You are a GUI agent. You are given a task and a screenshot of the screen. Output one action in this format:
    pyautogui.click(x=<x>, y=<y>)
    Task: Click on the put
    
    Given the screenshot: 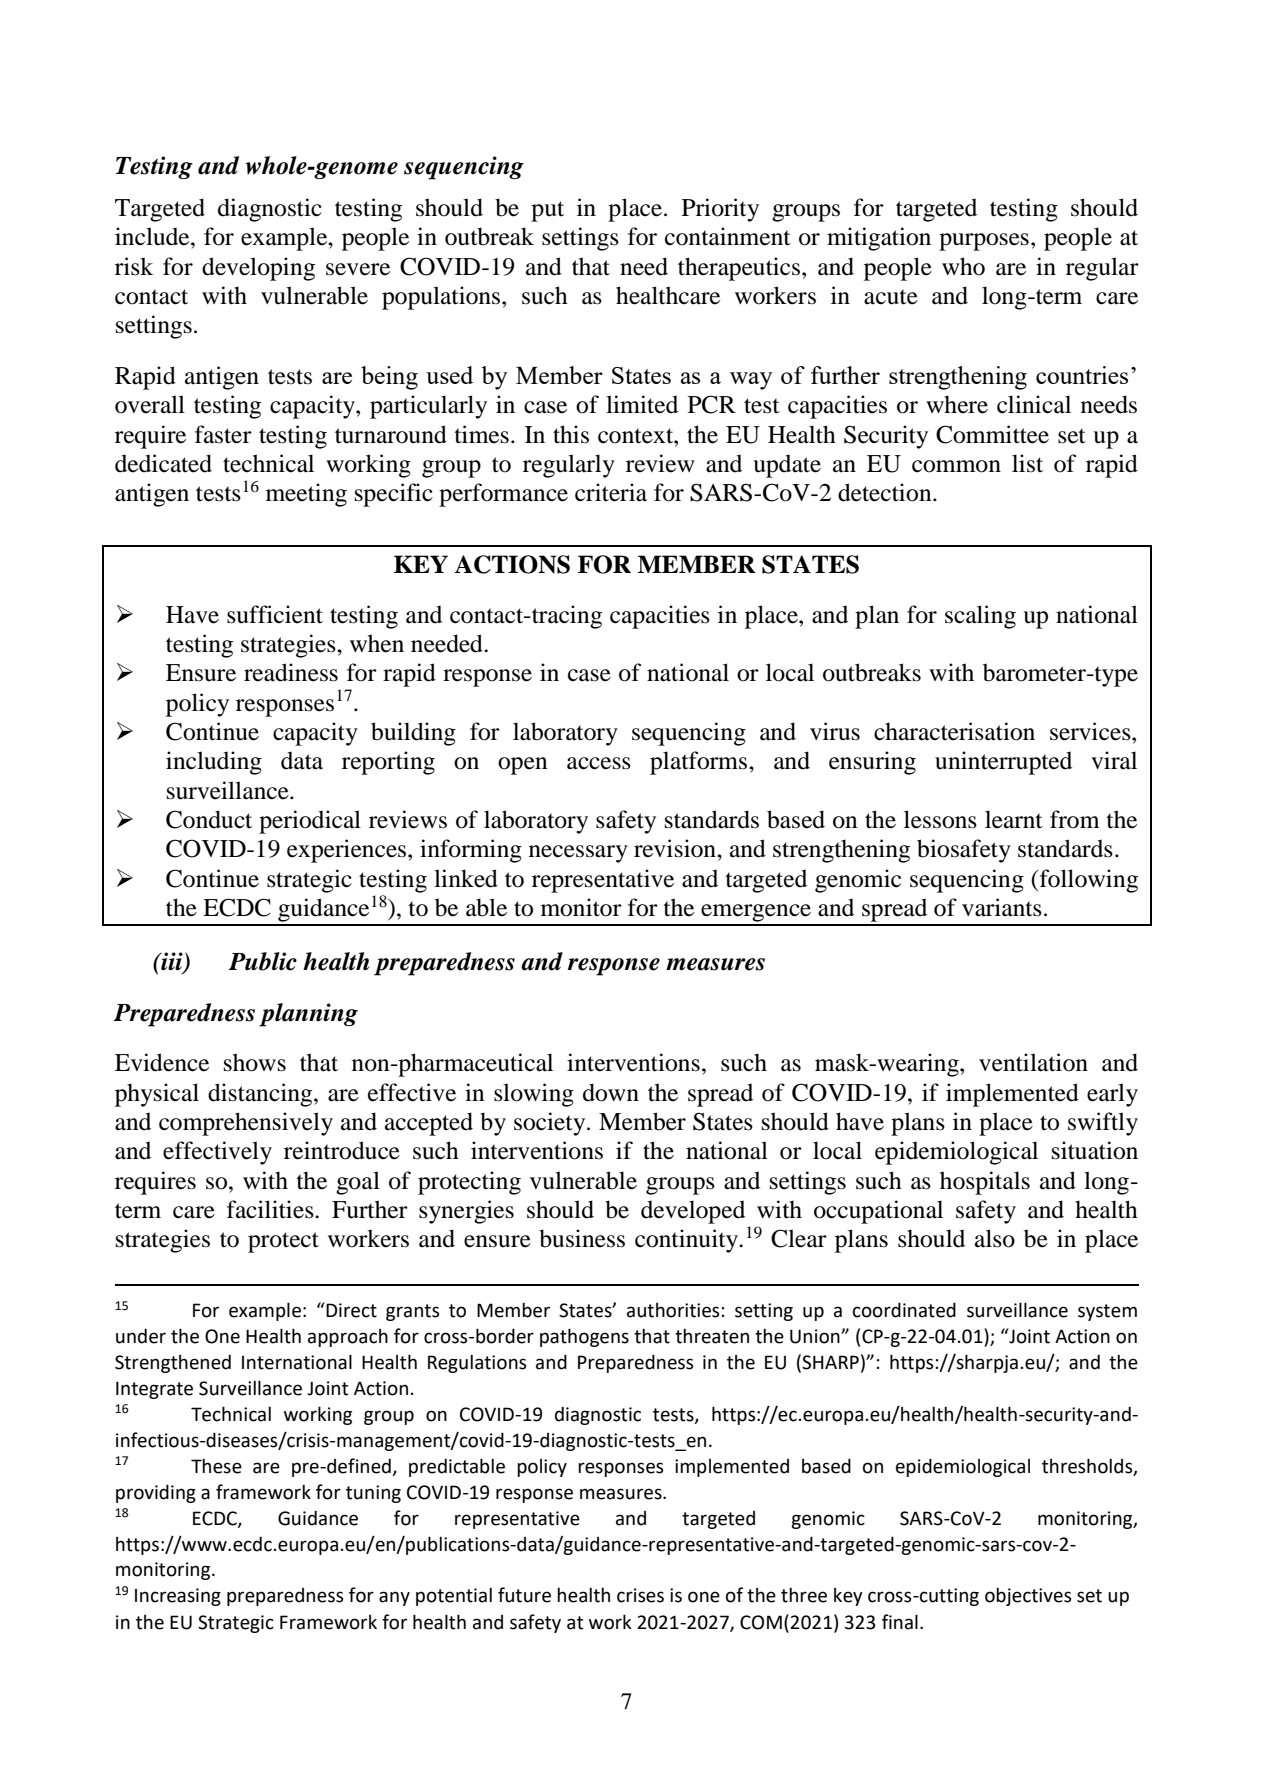 What is the action you would take?
    pyautogui.click(x=547, y=211)
